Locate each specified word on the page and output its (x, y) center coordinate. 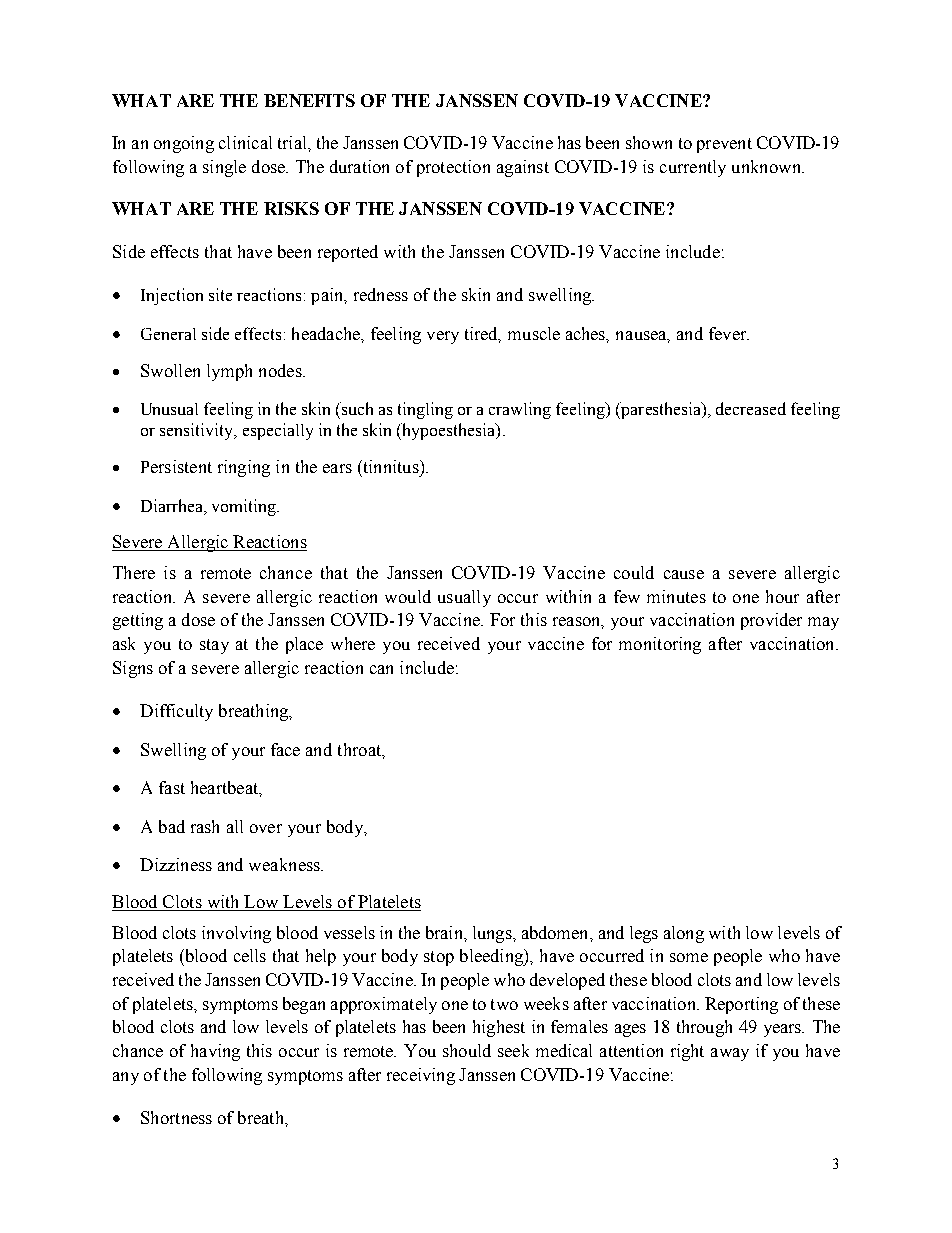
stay (214, 646)
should (467, 1050)
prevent (724, 145)
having (215, 1052)
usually (464, 598)
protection (453, 168)
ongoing (184, 144)
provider (771, 621)
